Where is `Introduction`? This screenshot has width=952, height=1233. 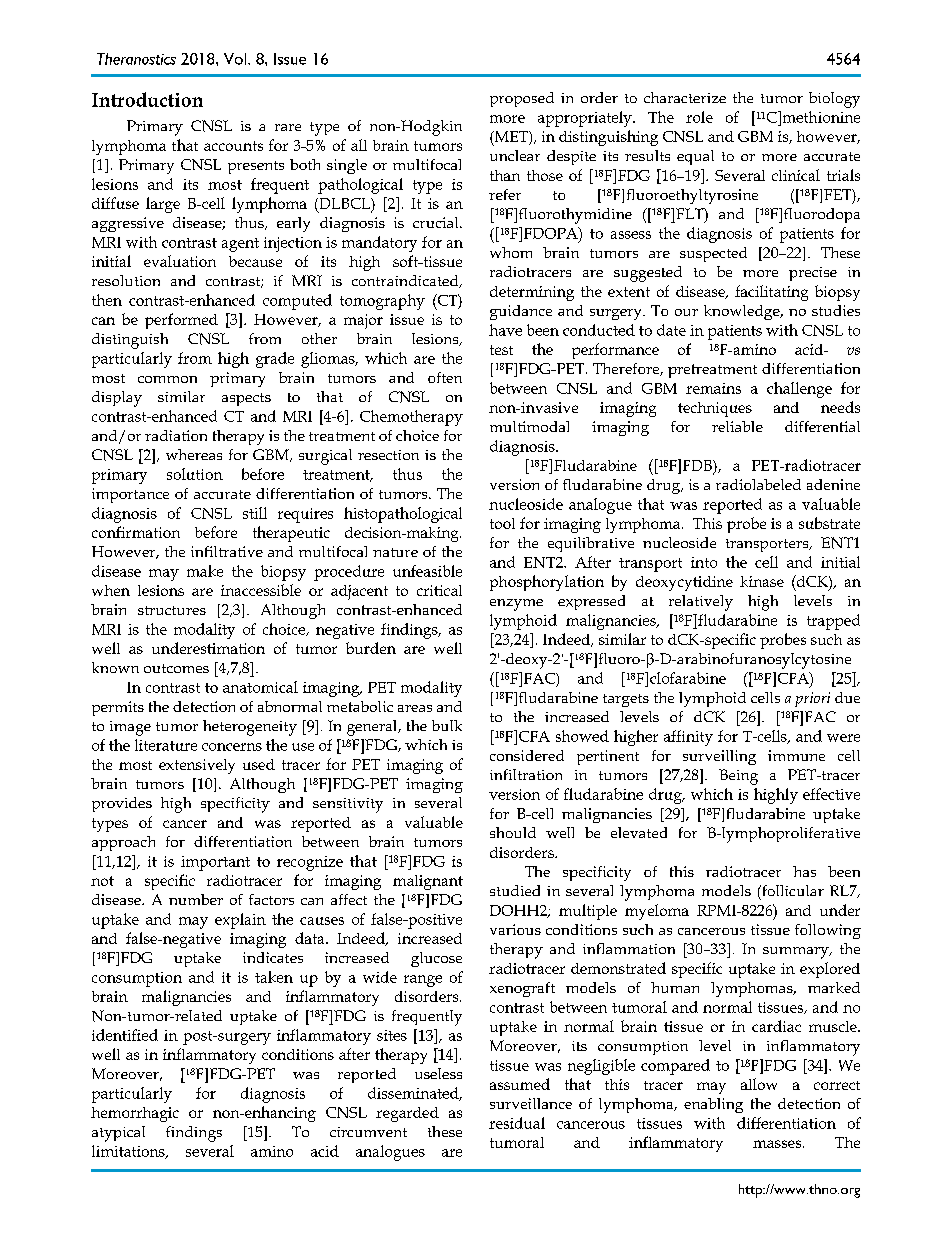
Introduction is located at coordinates (147, 99).
